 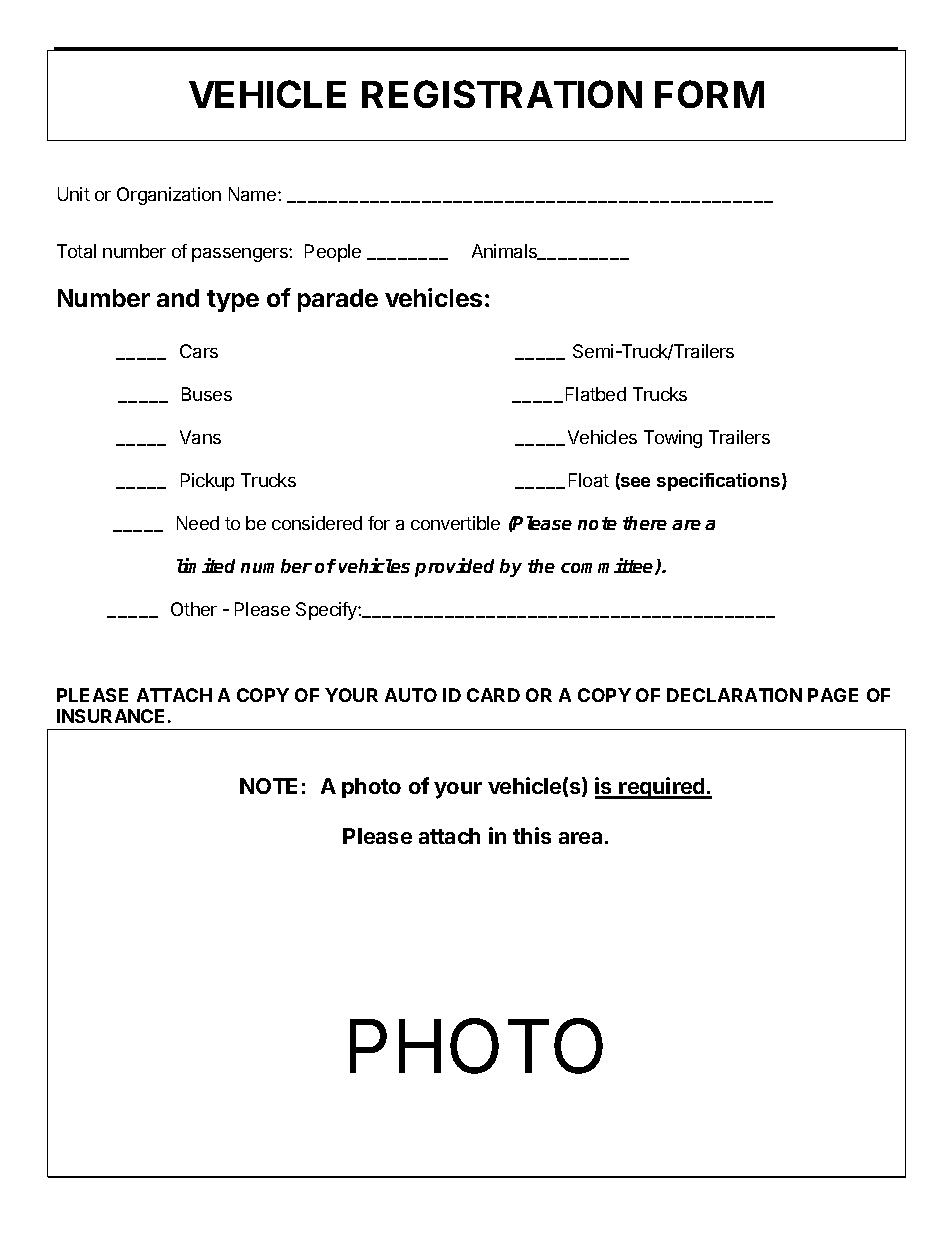 I want to click on and, so click(x=178, y=298).
